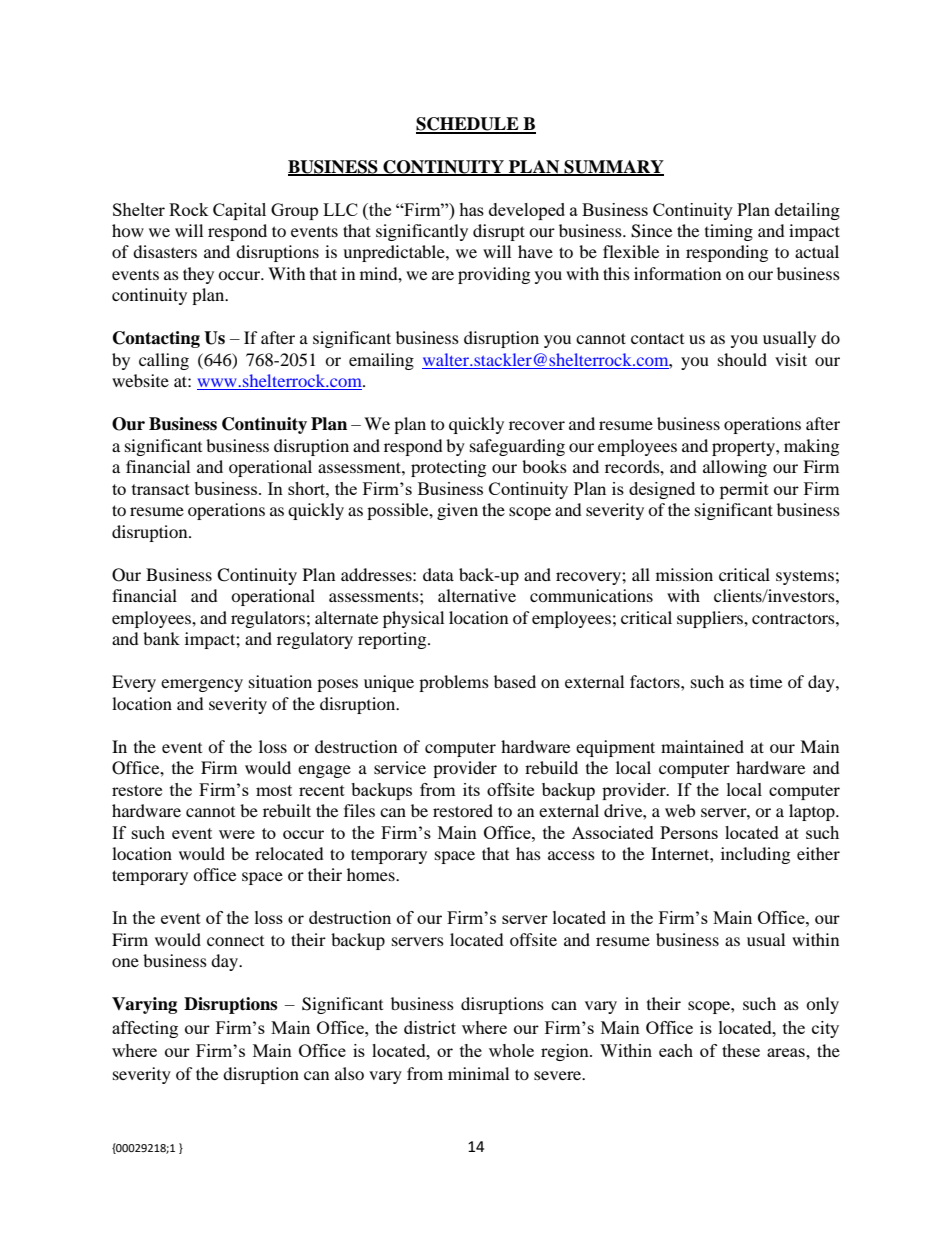 The image size is (952, 1233). I want to click on developed, so click(527, 211).
